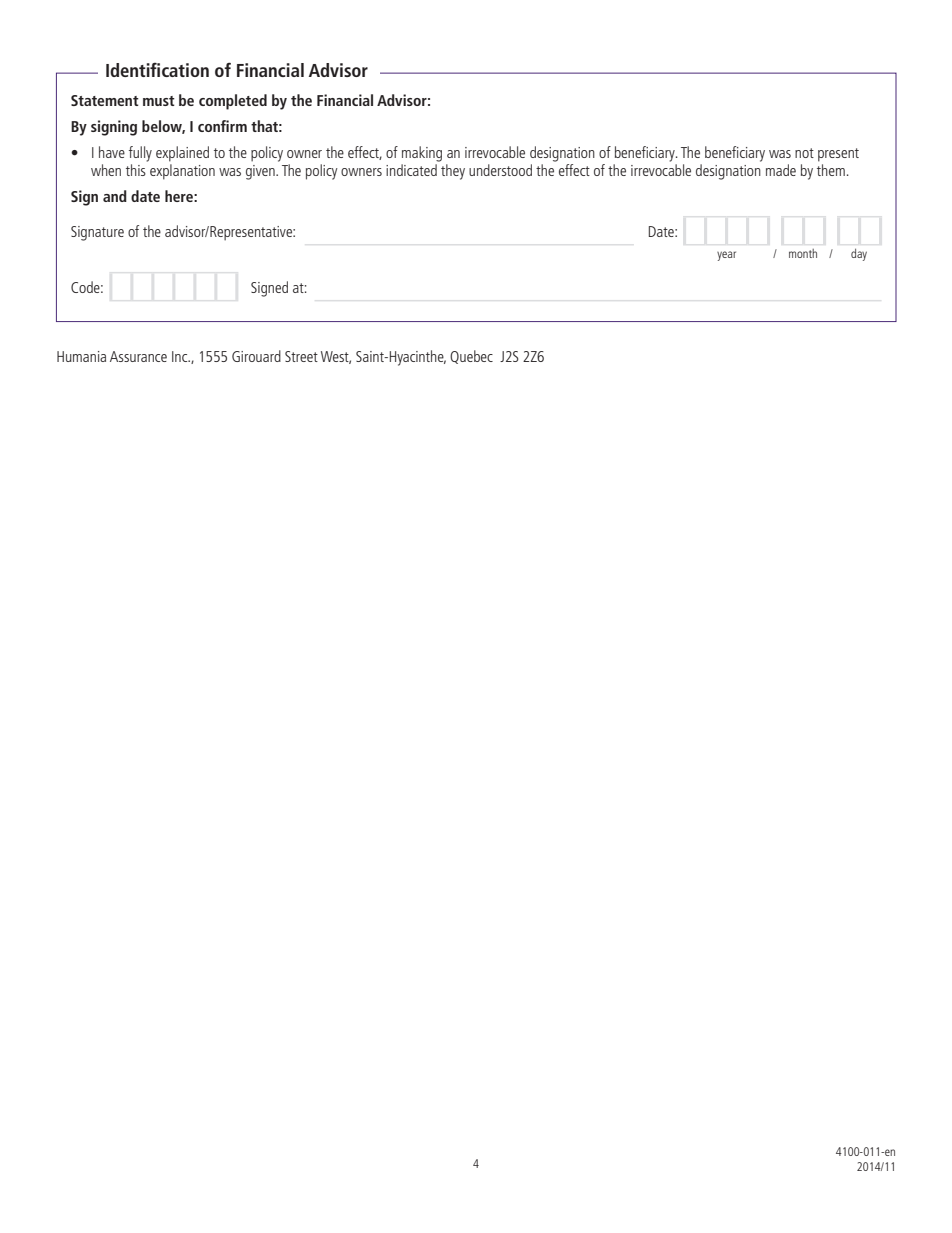 Image resolution: width=952 pixels, height=1233 pixels. Describe the element at coordinates (181, 356) in the screenshot. I see `Inc` at that location.
